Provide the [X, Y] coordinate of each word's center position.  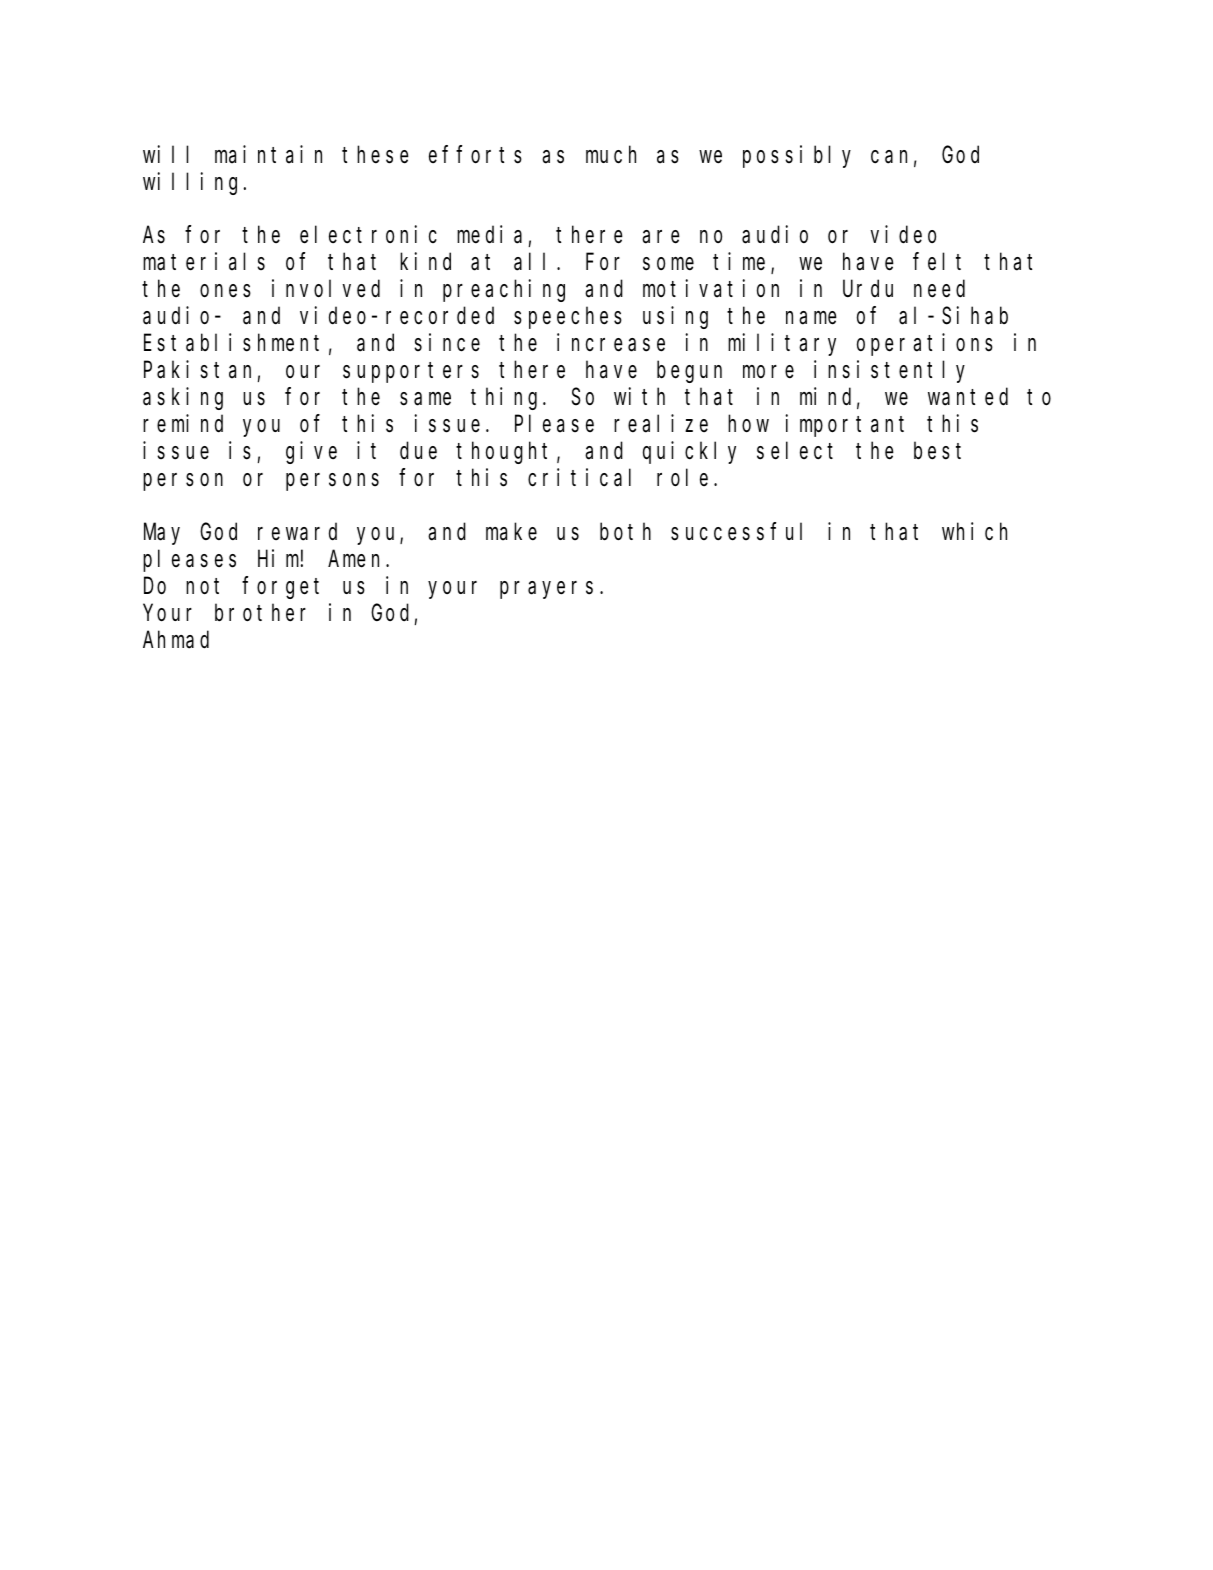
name [811, 318]
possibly [797, 156]
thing [507, 398]
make [511, 532]
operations [925, 345]
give [311, 452]
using [675, 318]
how [748, 424]
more [768, 372]
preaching [504, 291]
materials [204, 262]
